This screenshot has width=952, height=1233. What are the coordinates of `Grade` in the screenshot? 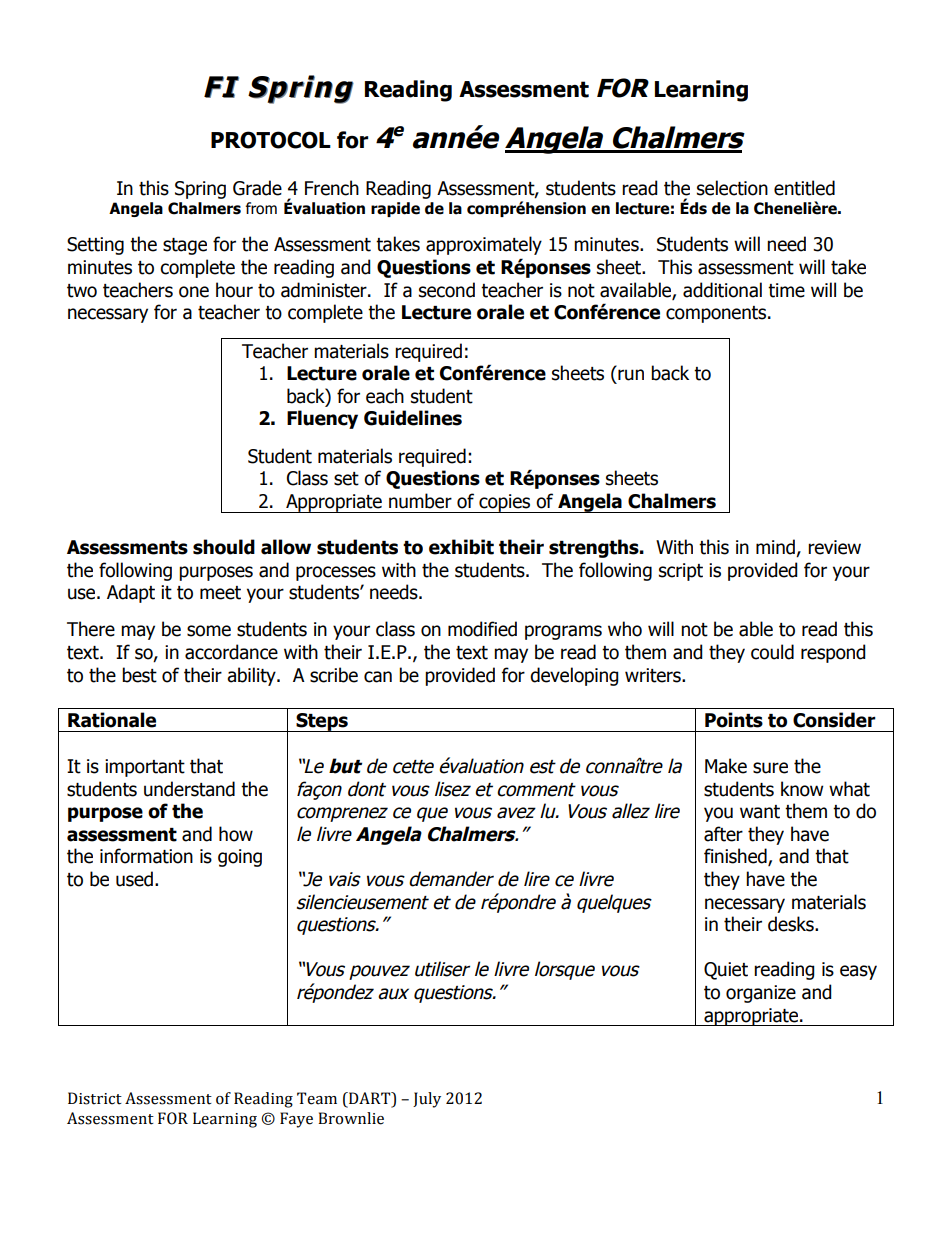 It's located at (257, 188).
